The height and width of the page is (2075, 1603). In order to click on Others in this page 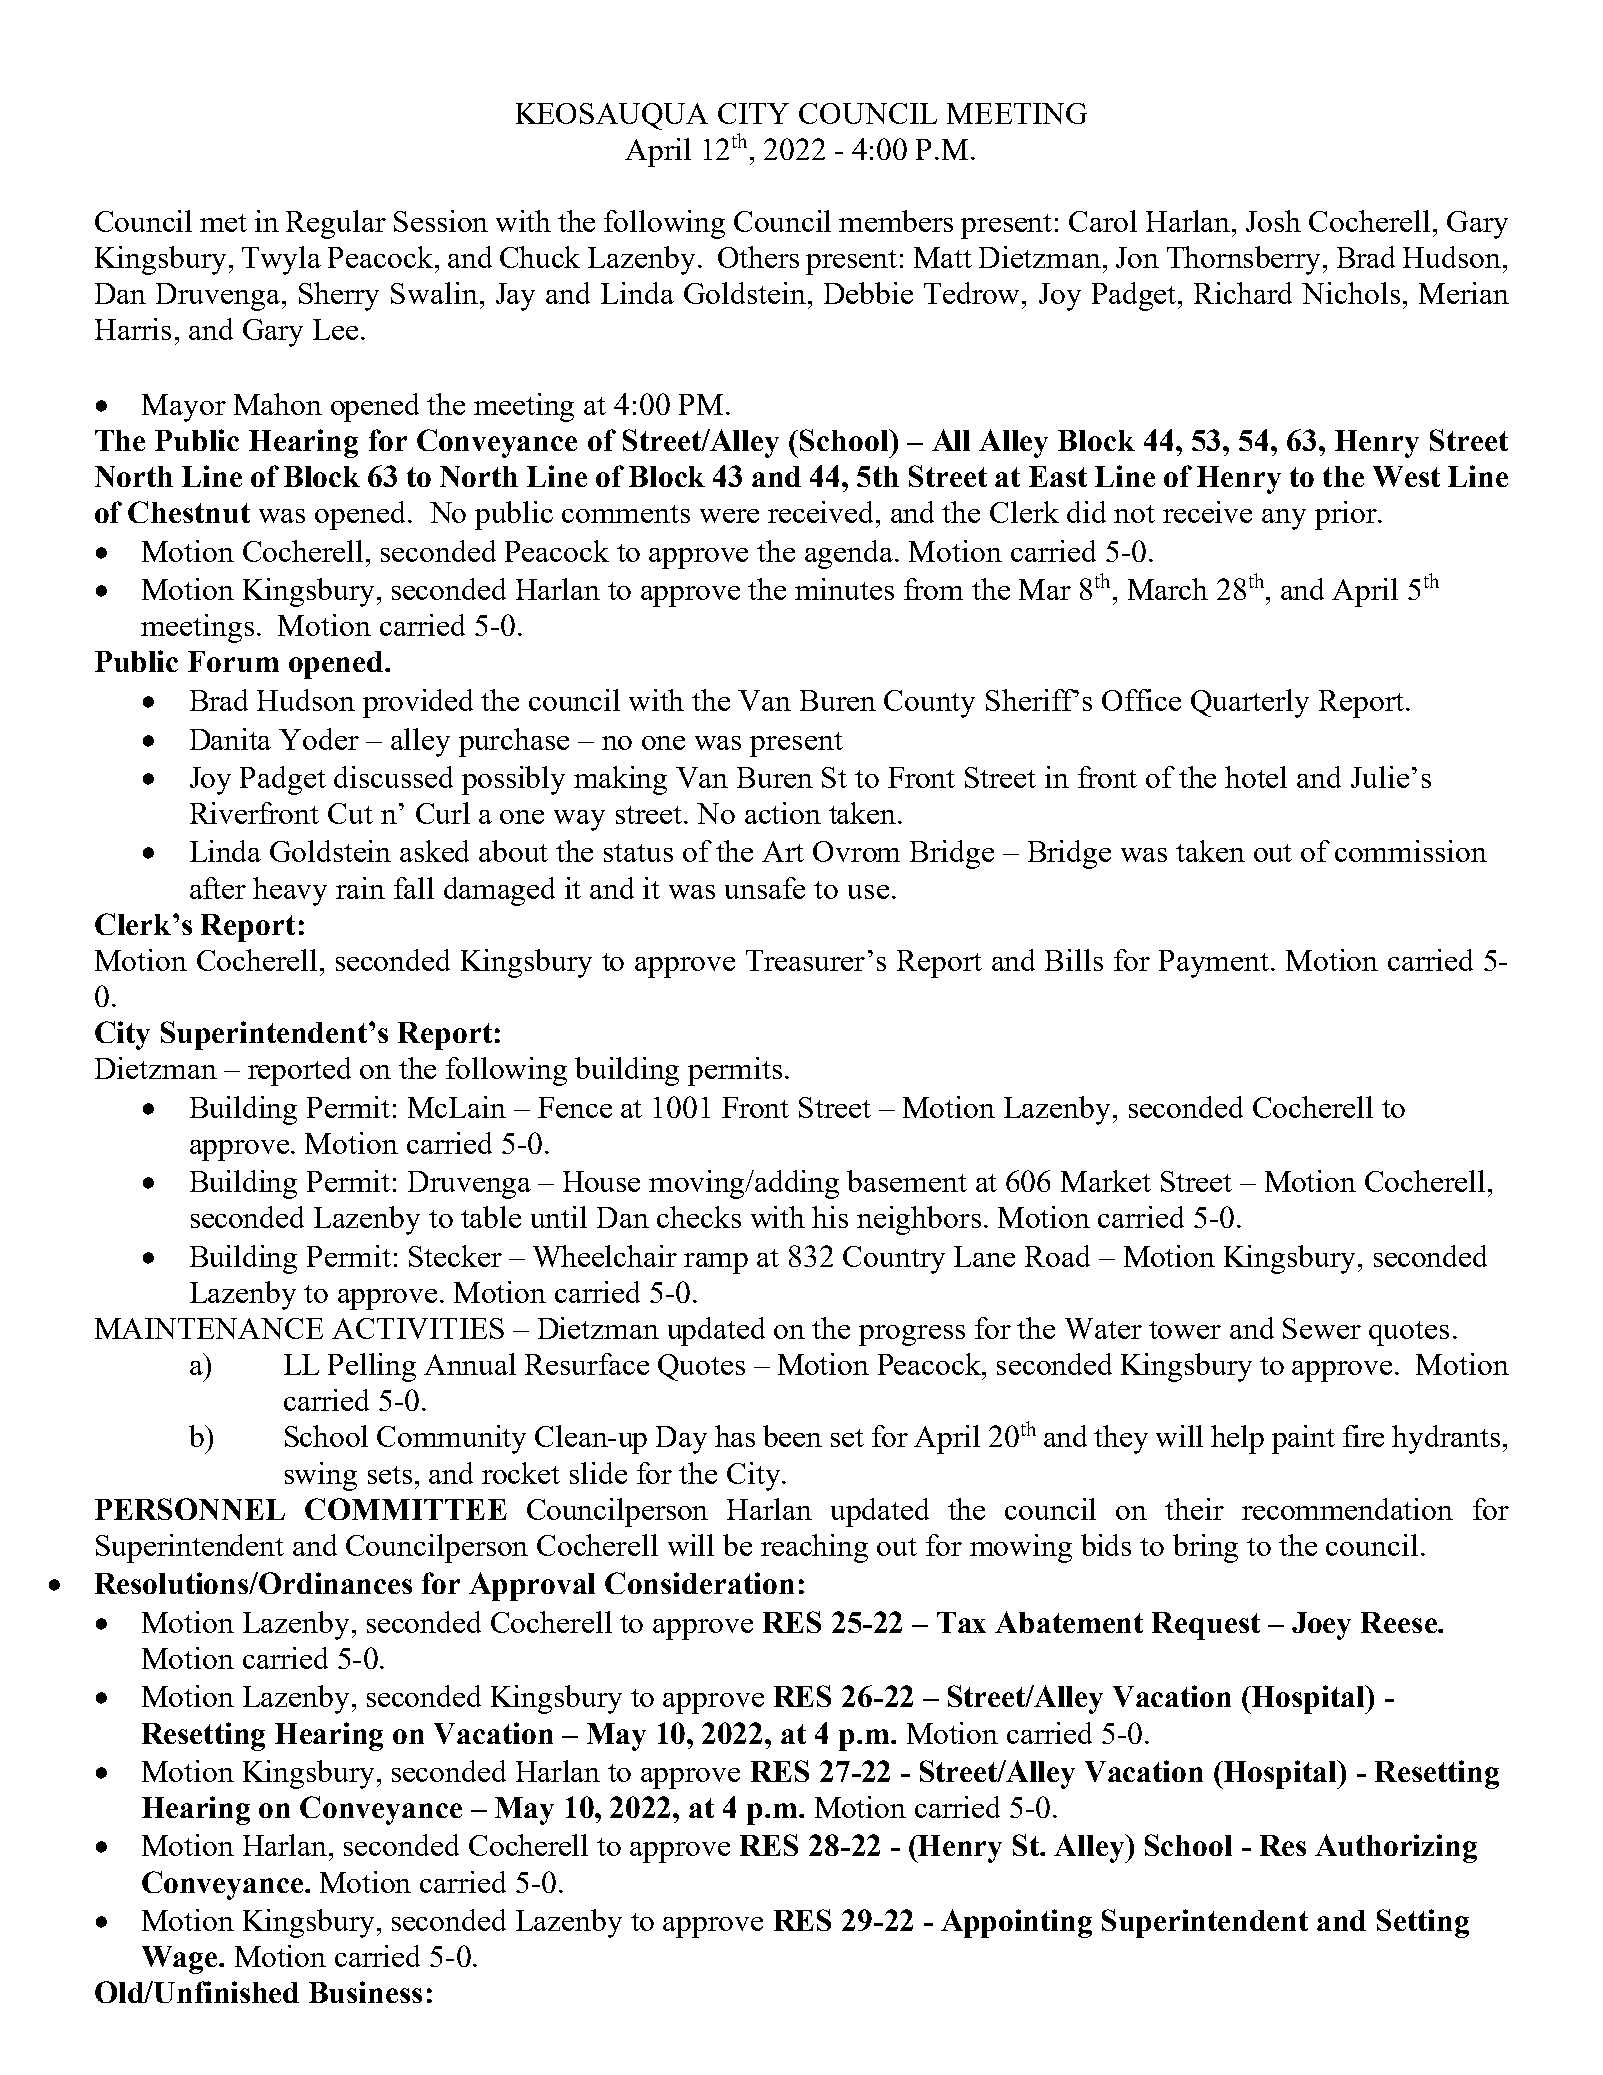, I will do `click(758, 257)`.
